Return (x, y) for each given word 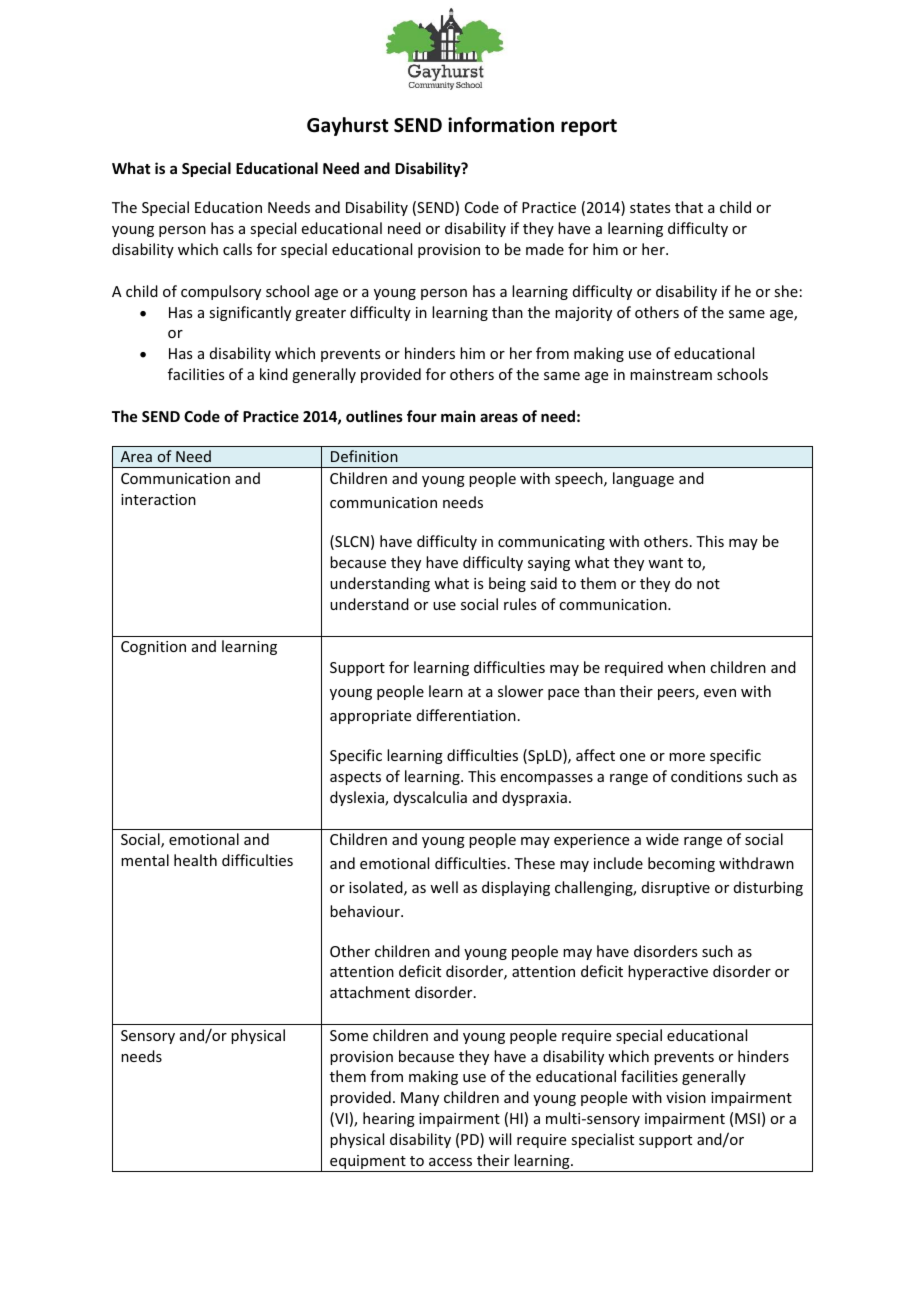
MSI (747, 1118)
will (500, 1139)
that (689, 207)
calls (237, 249)
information (501, 125)
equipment (368, 1163)
